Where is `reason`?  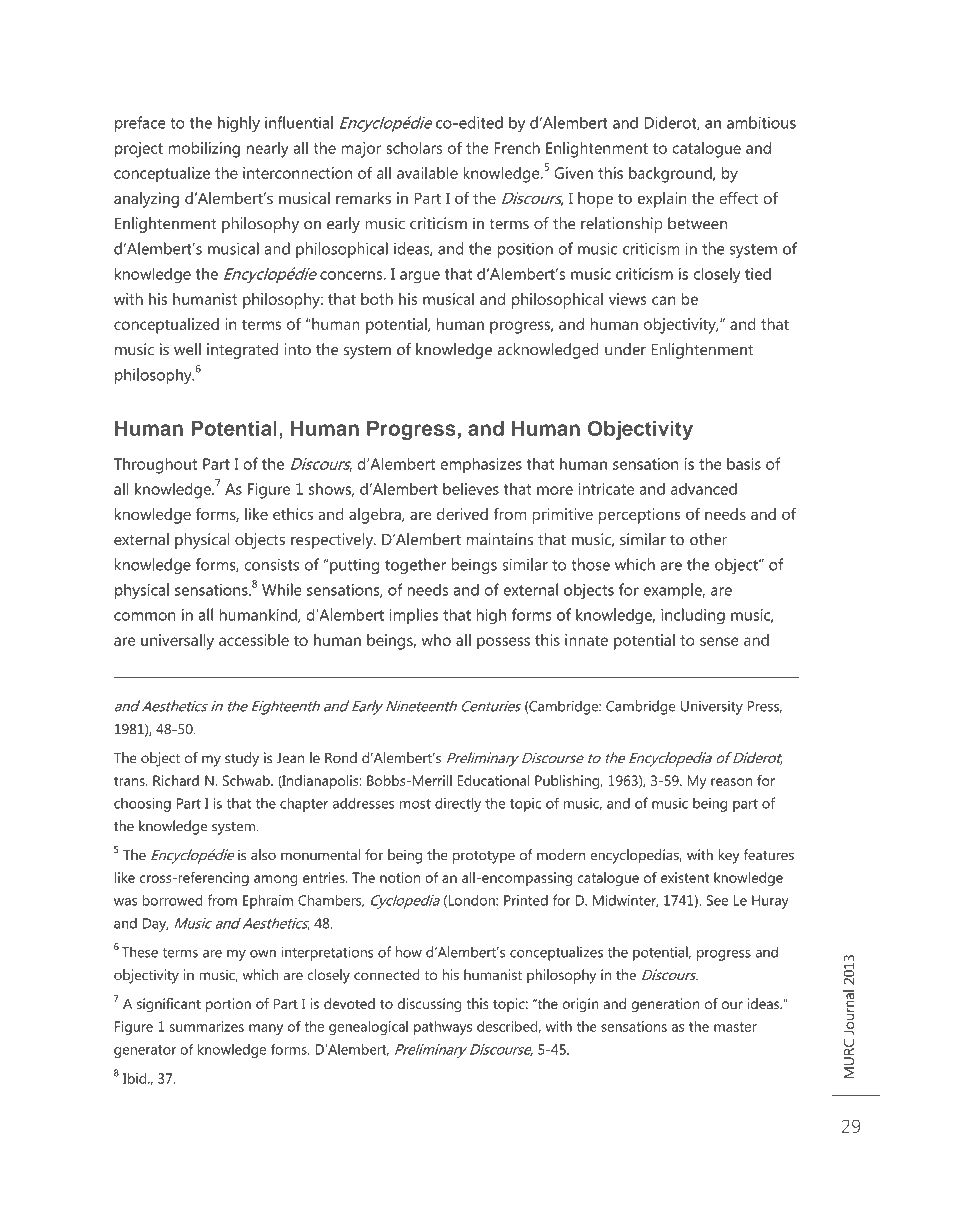
reason is located at coordinates (731, 782).
